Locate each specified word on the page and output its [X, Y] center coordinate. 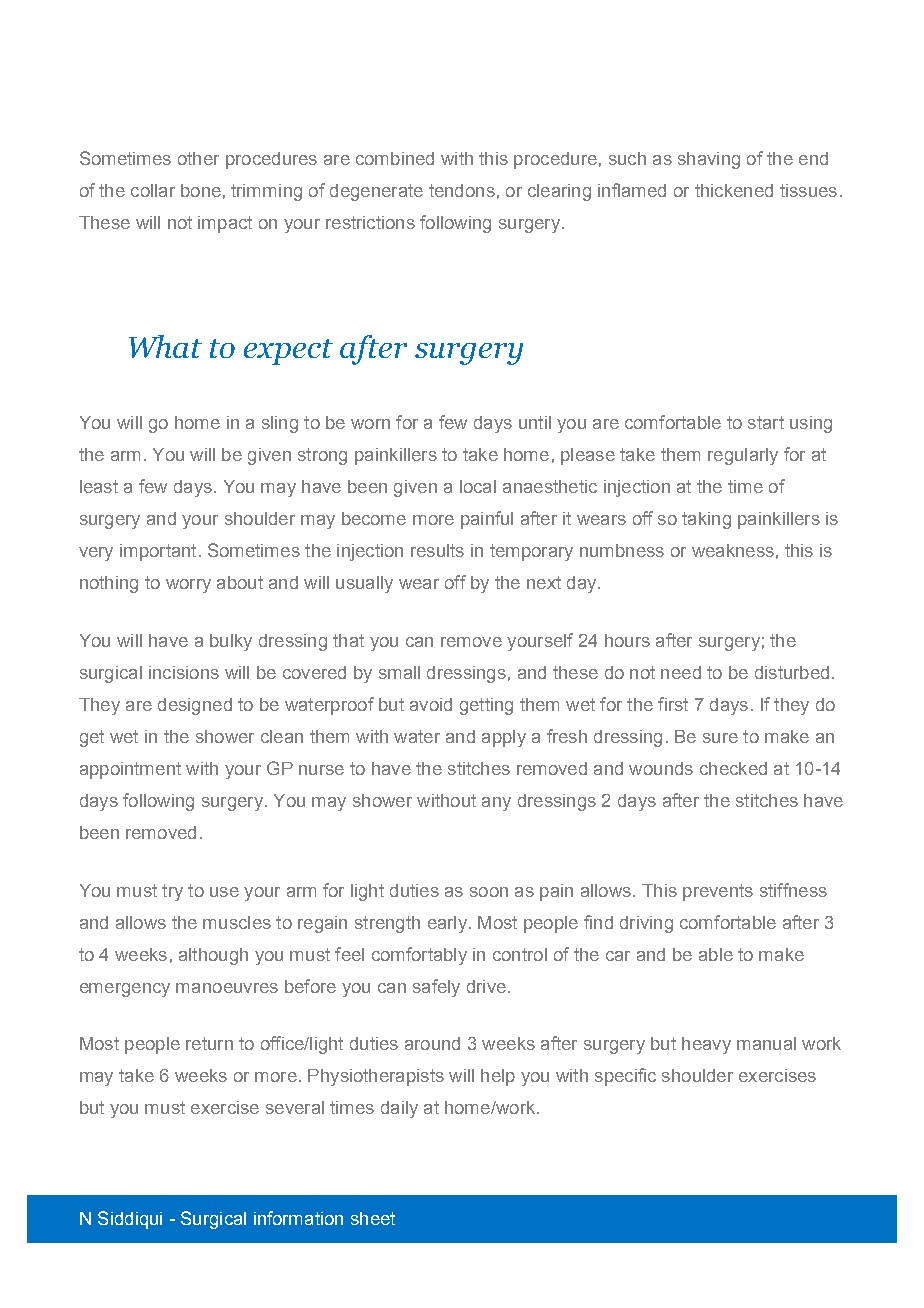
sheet [373, 1218]
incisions [184, 672]
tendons [462, 190]
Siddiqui [130, 1220]
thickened [734, 190]
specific [625, 1077]
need [681, 672]
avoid [431, 704]
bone [201, 190]
